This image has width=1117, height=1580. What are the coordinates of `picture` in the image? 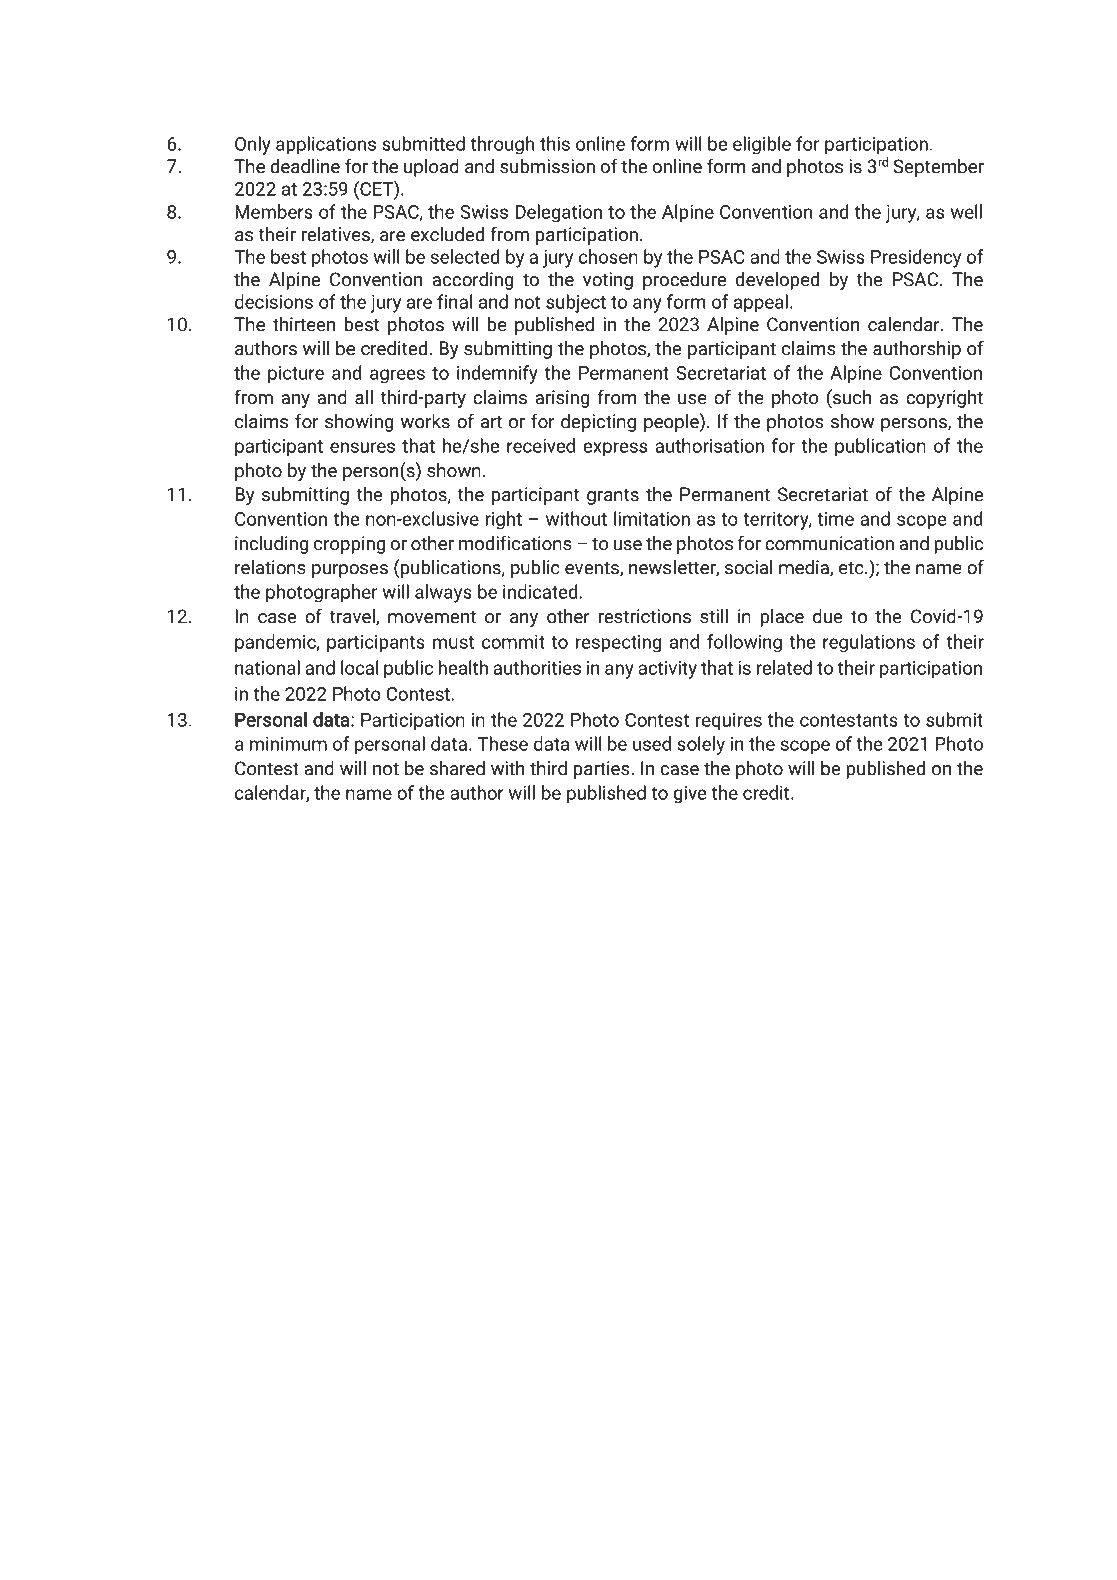 It's located at (296, 375).
